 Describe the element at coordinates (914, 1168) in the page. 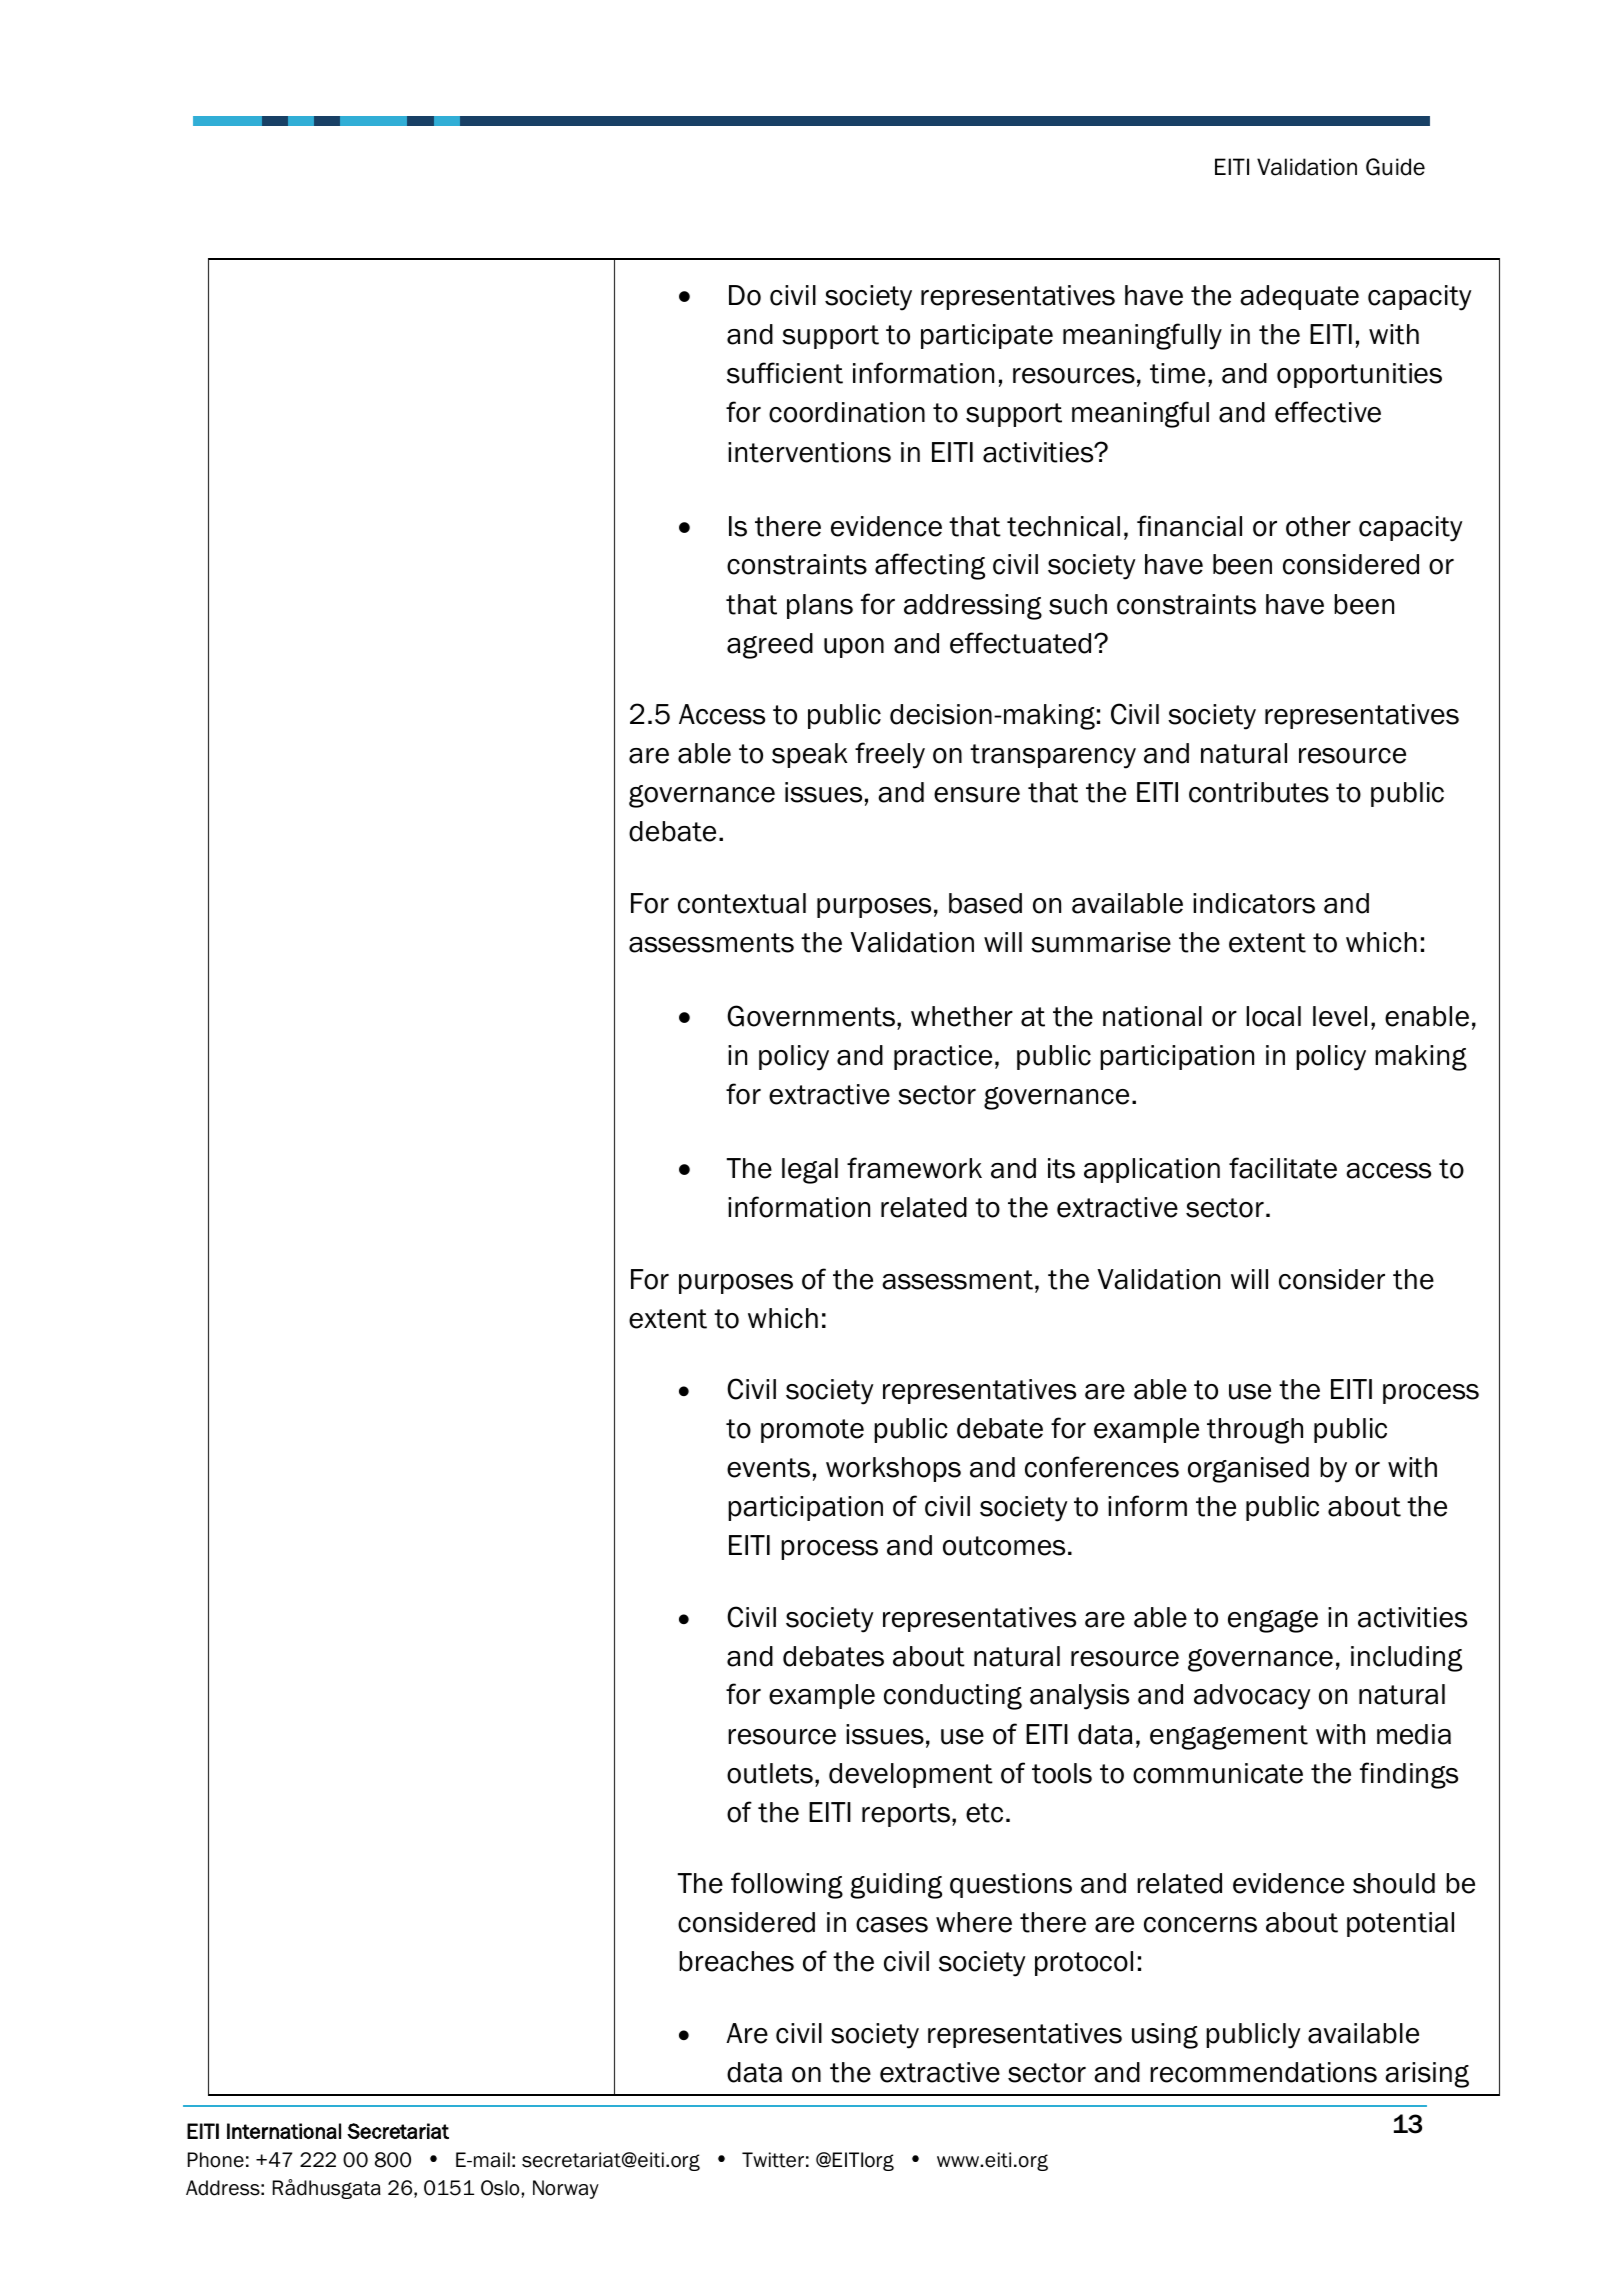

I see `framework` at that location.
